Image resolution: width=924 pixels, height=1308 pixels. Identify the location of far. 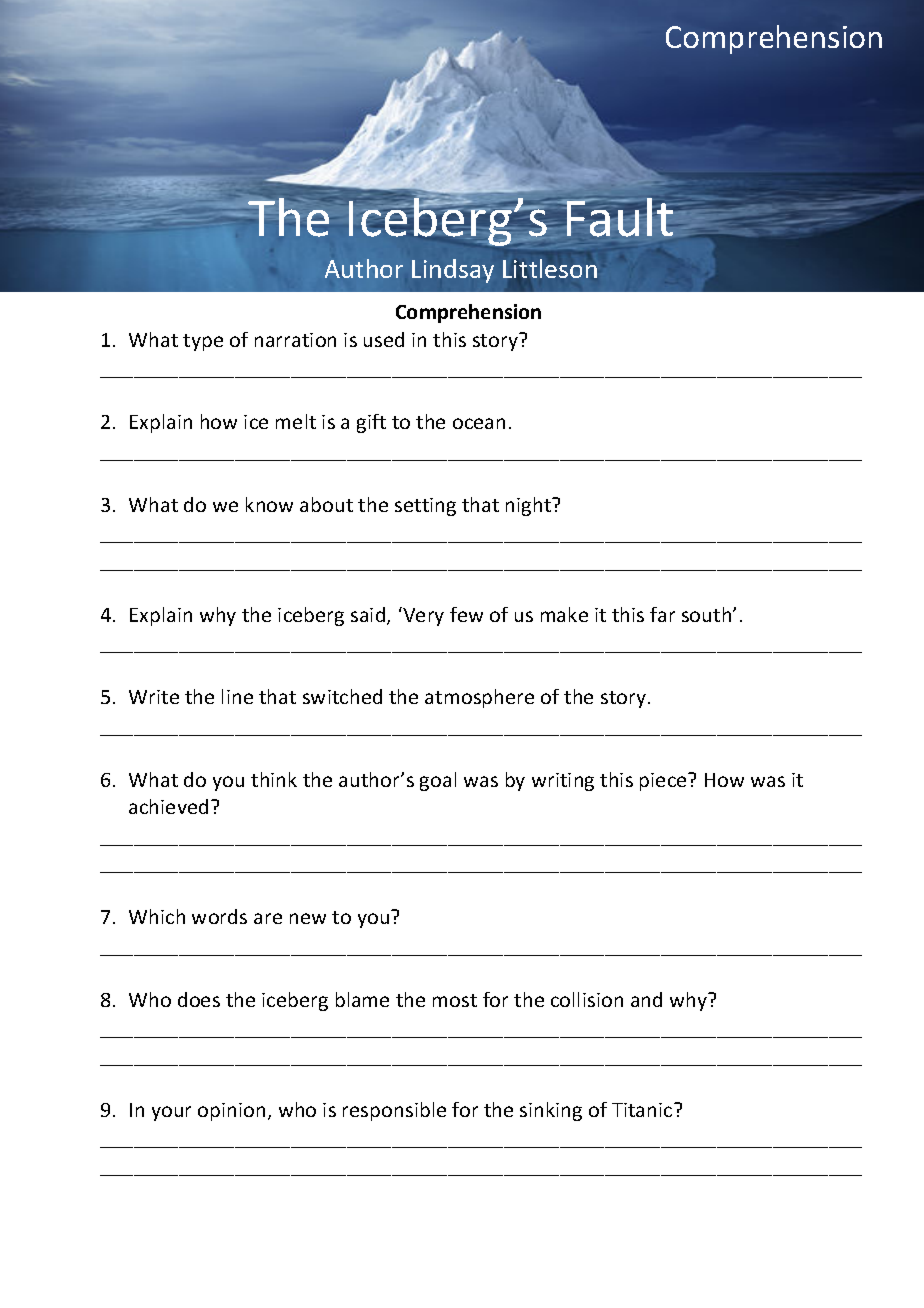
(662, 614).
